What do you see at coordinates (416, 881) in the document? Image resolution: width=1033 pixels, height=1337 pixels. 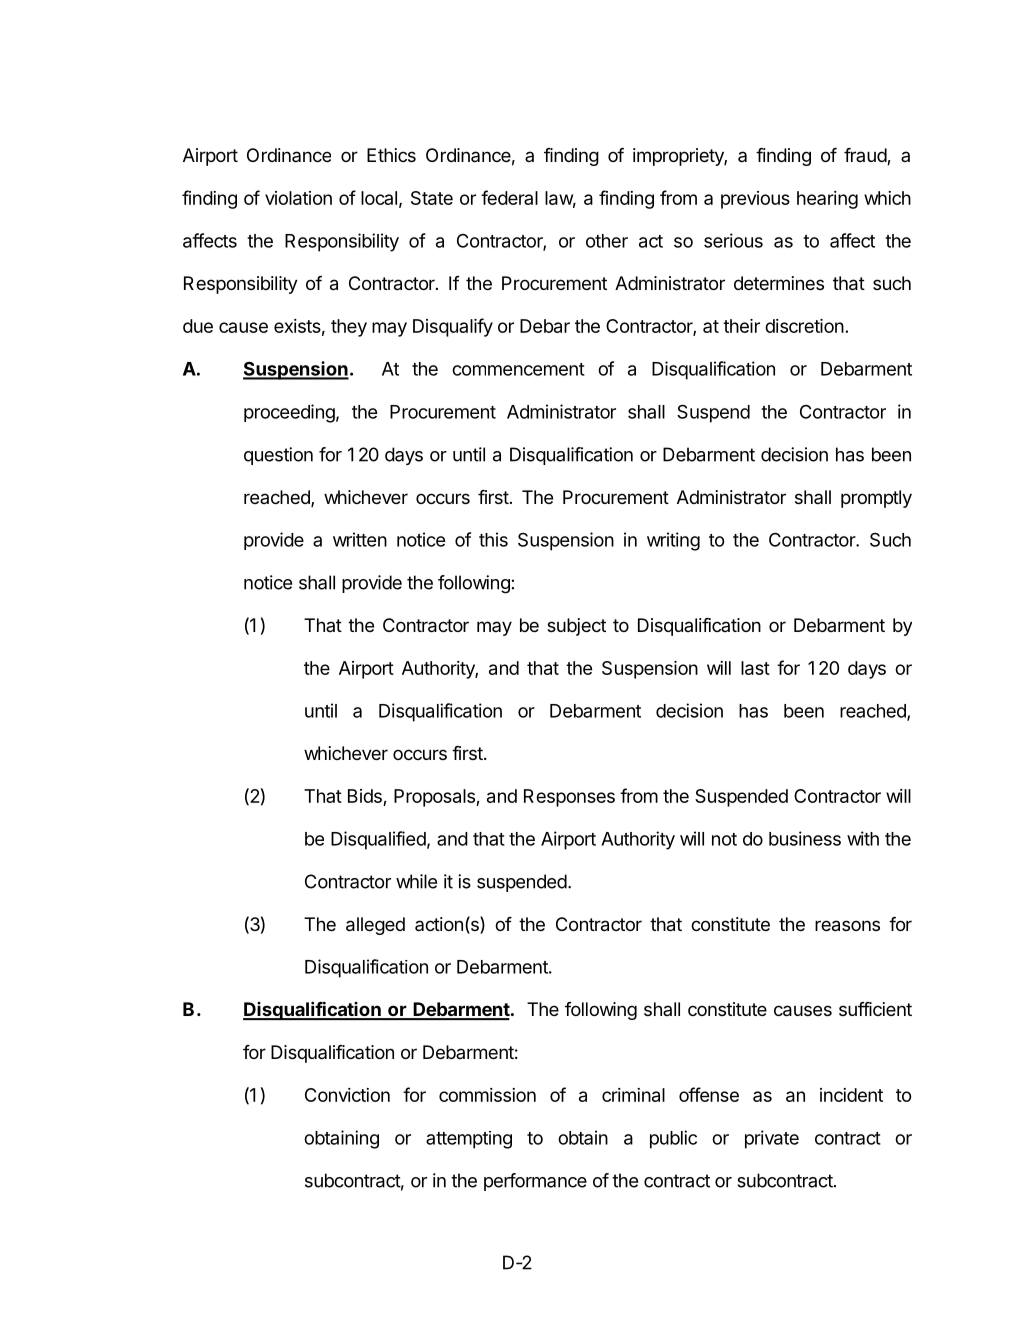 I see `while` at bounding box center [416, 881].
